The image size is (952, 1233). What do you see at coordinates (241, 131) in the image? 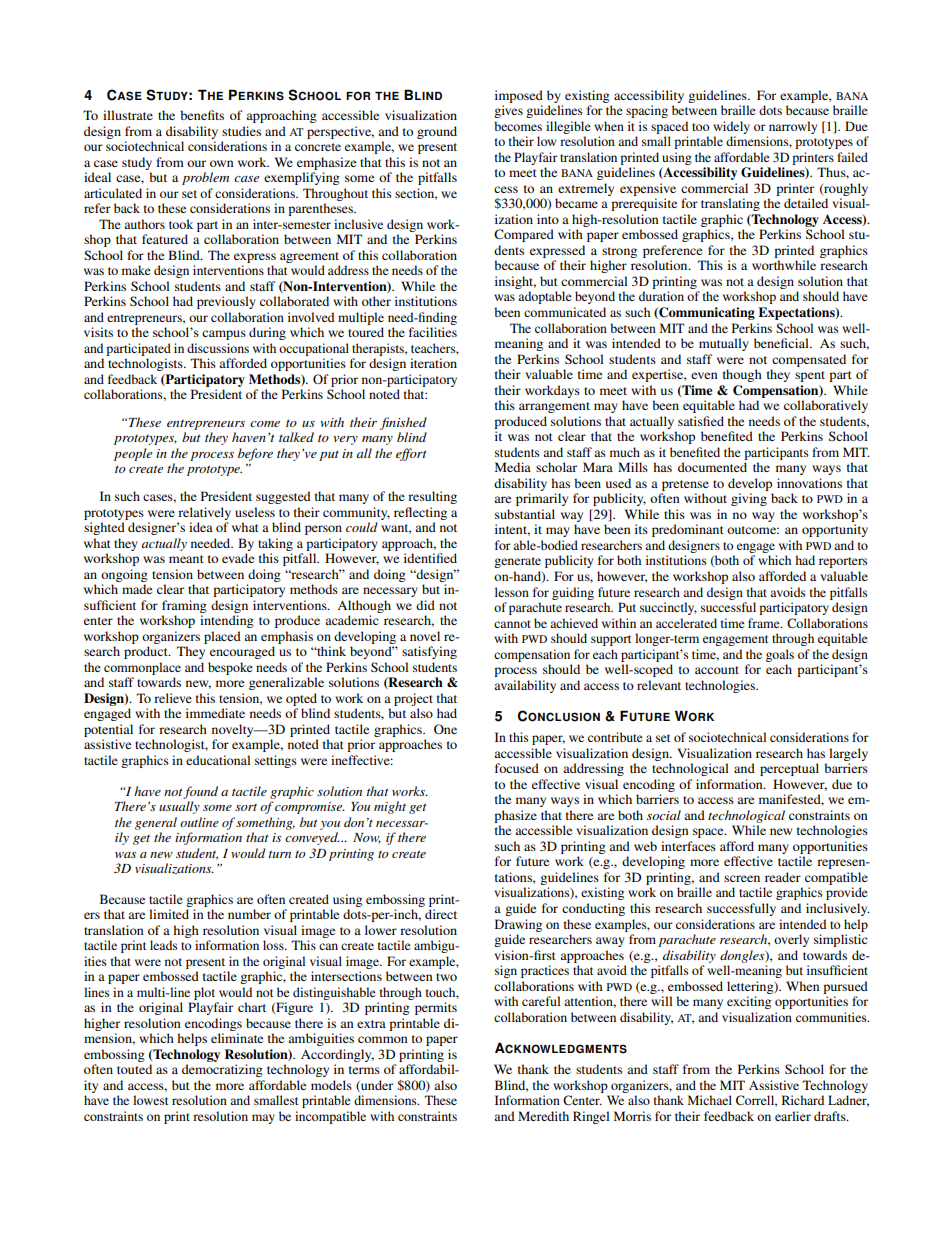
I see `studies` at bounding box center [241, 131].
